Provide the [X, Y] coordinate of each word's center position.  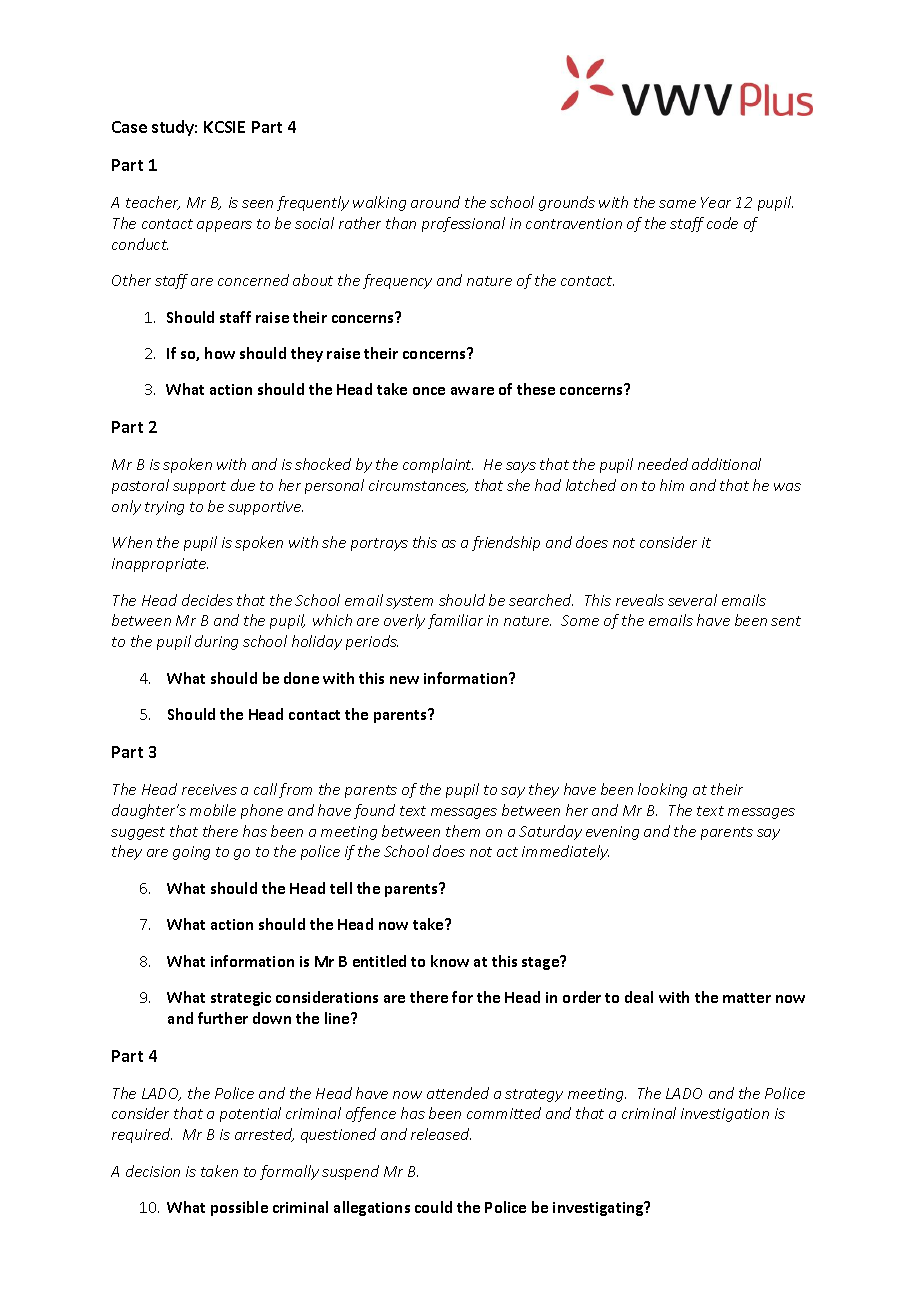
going [191, 853]
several [692, 600]
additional [726, 464]
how [220, 353]
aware [472, 391]
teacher [153, 203]
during [216, 642]
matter [747, 998]
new [404, 680]
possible [239, 1208]
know [450, 961]
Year [716, 202]
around [435, 202]
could [433, 1207]
